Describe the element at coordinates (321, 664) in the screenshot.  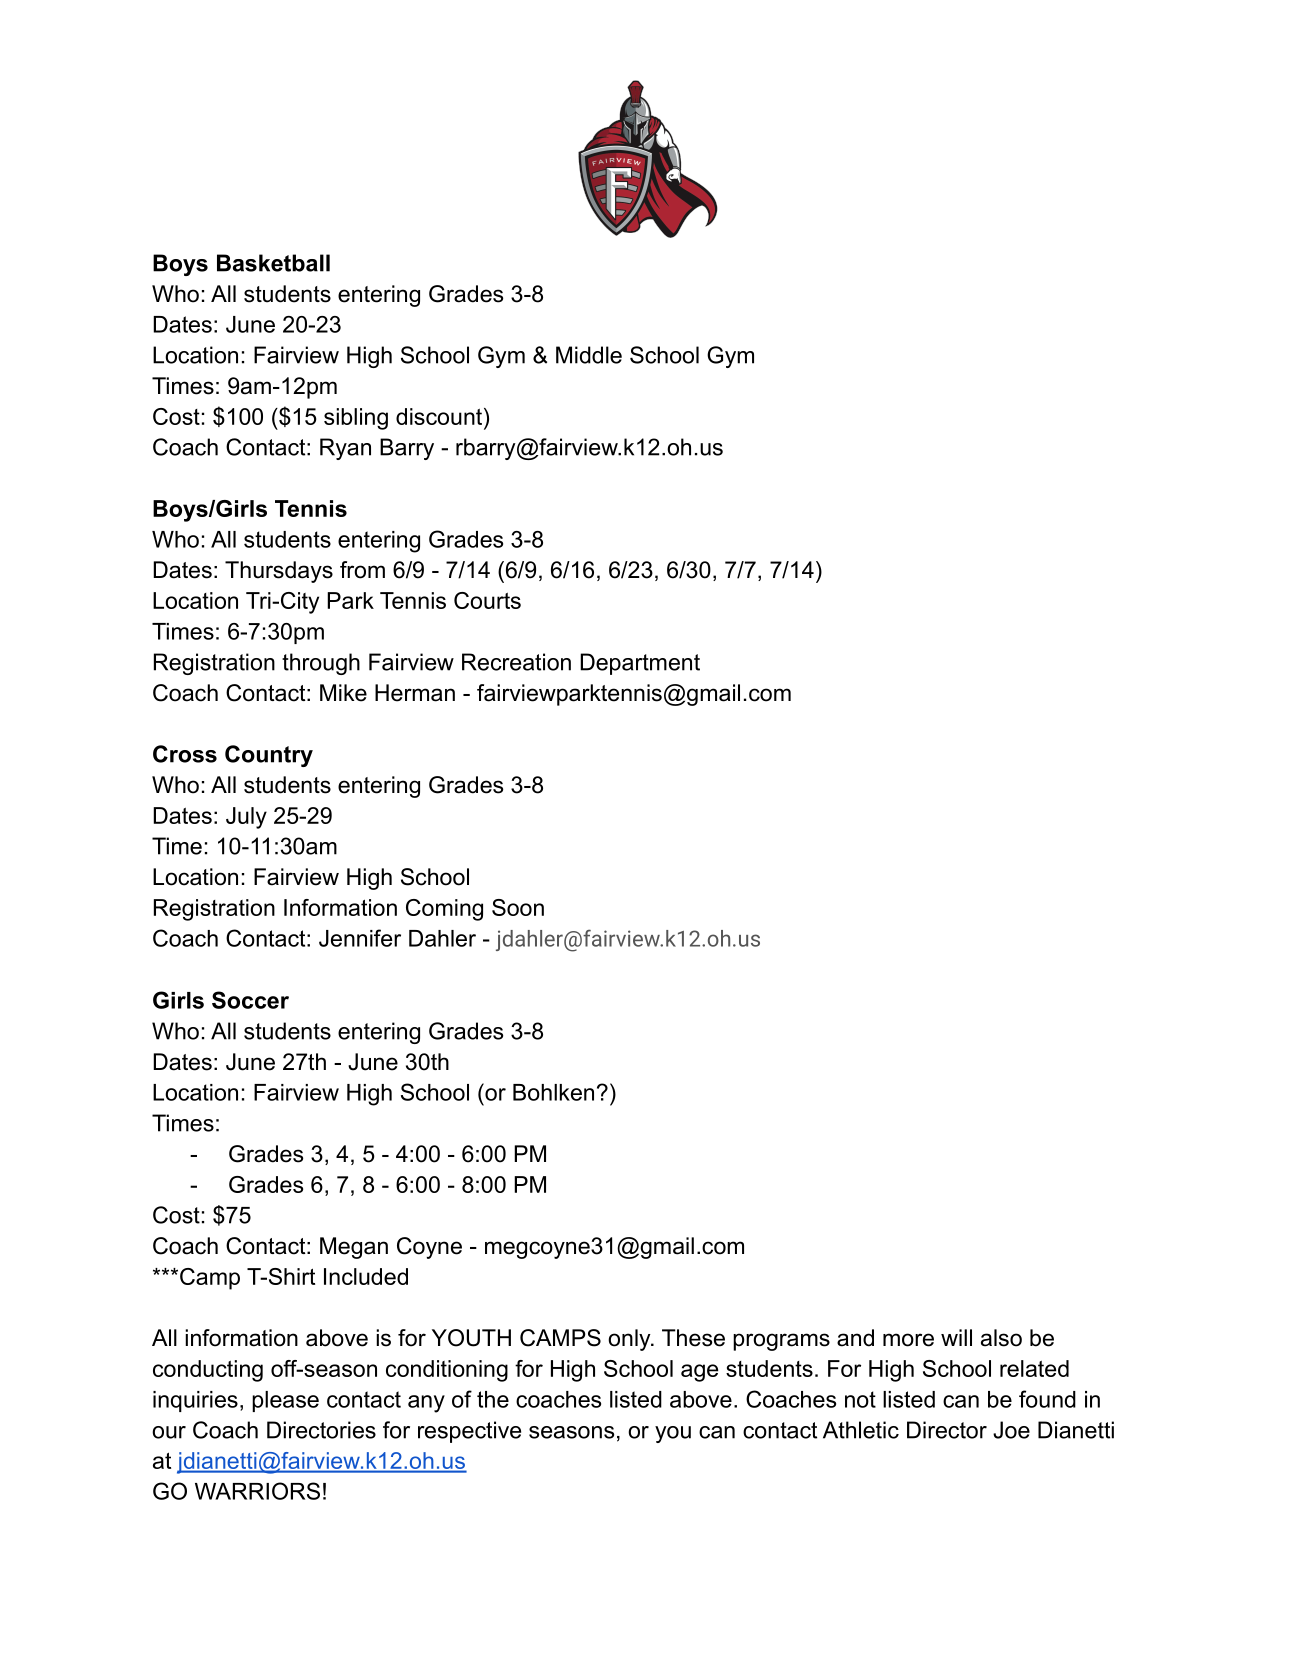
I see `through` at that location.
